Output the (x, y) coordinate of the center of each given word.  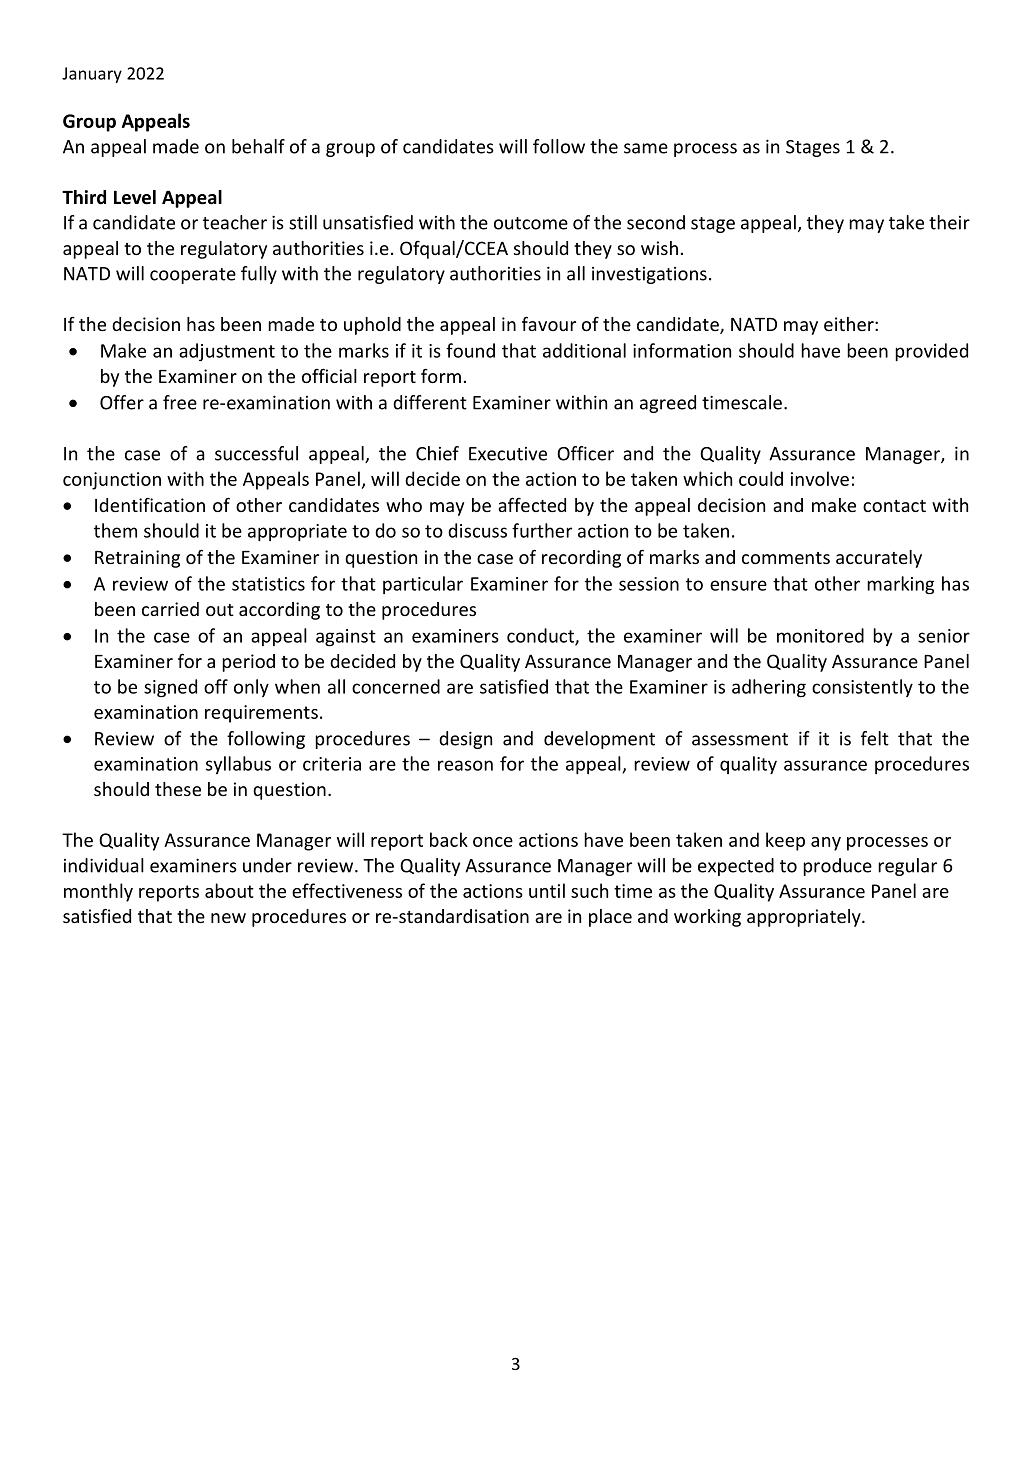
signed (170, 688)
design (465, 740)
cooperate (193, 276)
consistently (862, 688)
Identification (150, 505)
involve (820, 478)
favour (549, 323)
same (646, 148)
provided (931, 352)
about (229, 890)
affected (532, 504)
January (92, 75)
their (949, 222)
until (547, 890)
